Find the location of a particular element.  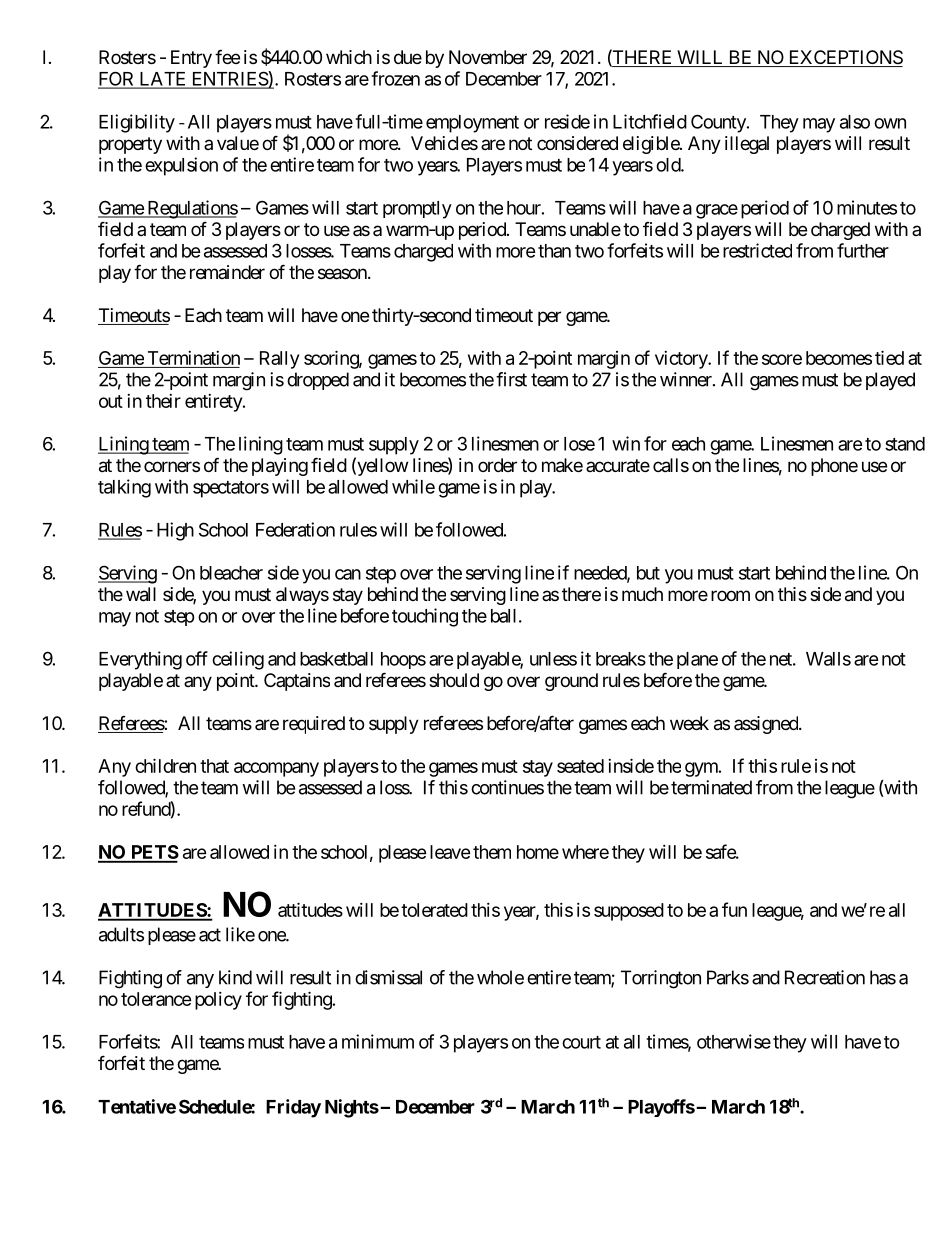

room is located at coordinates (730, 595).
